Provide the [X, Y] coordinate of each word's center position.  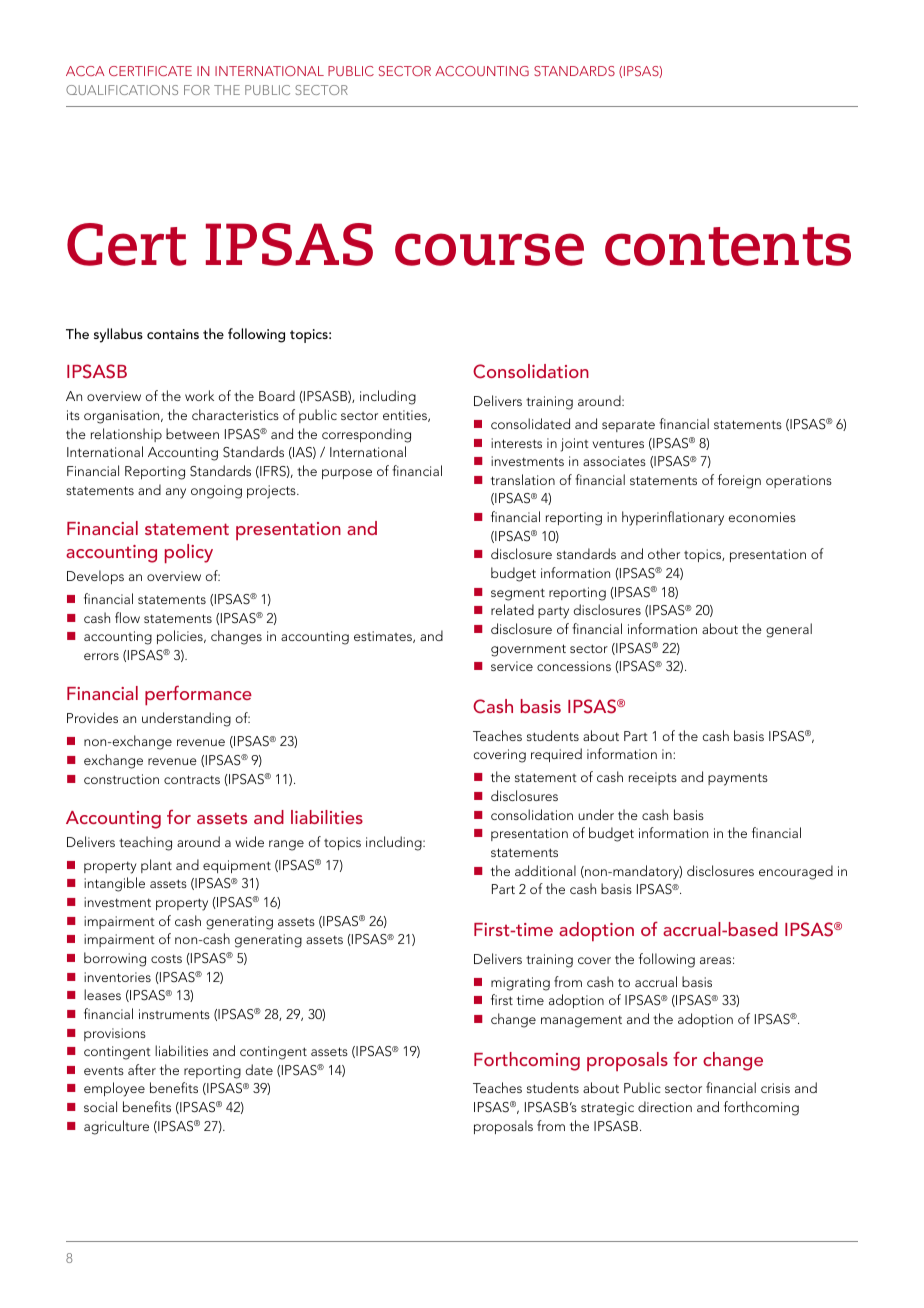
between [192, 433]
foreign [739, 481]
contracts [192, 779]
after [142, 1069]
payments [738, 779]
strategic [607, 1109]
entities [406, 416]
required [556, 755]
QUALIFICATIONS [122, 90]
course [489, 249]
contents [728, 246]
